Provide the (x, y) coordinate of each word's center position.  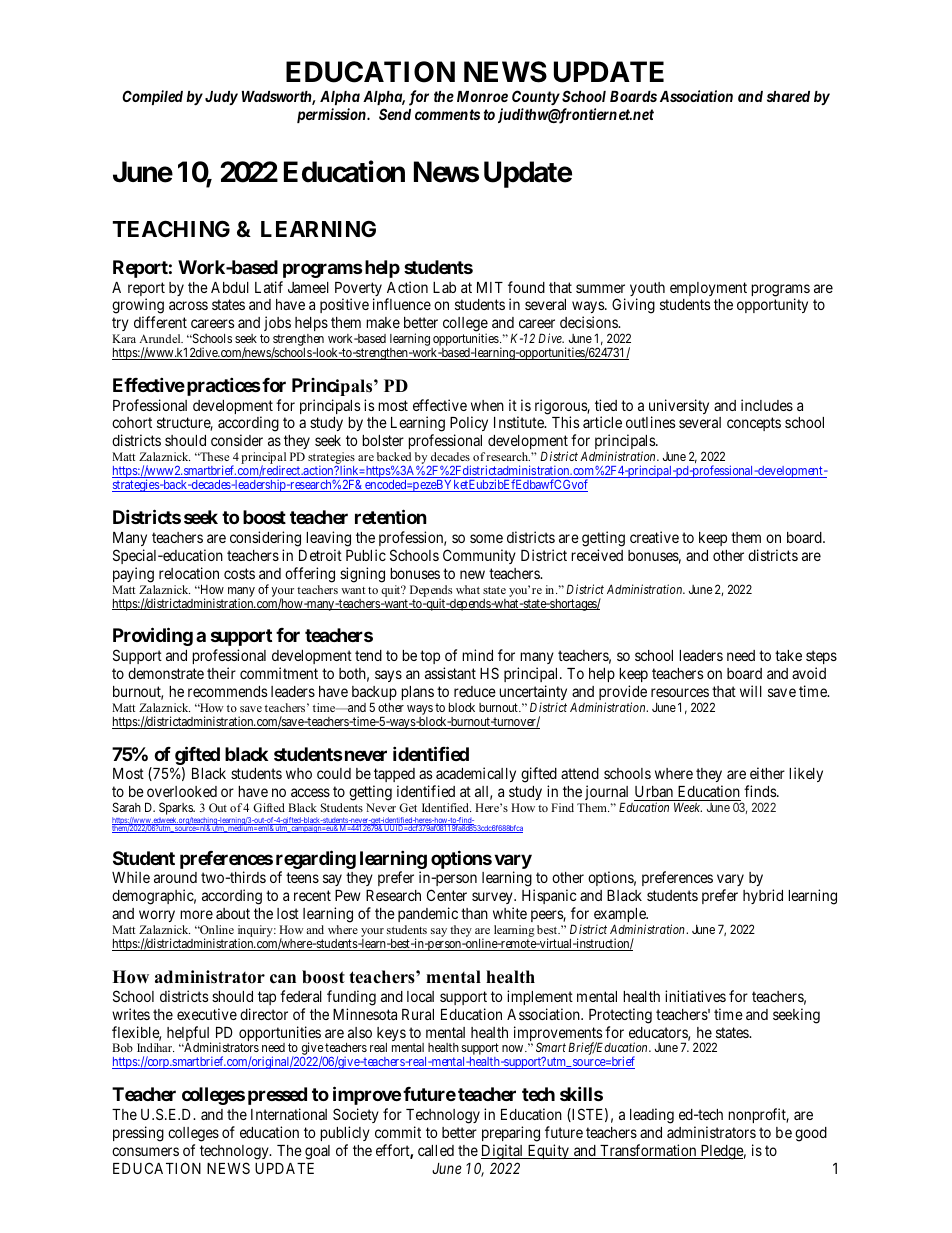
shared (788, 96)
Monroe (482, 96)
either (767, 773)
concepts (754, 424)
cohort (132, 422)
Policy (469, 423)
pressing (138, 1134)
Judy (220, 98)
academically (475, 776)
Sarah (127, 807)
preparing (511, 1134)
